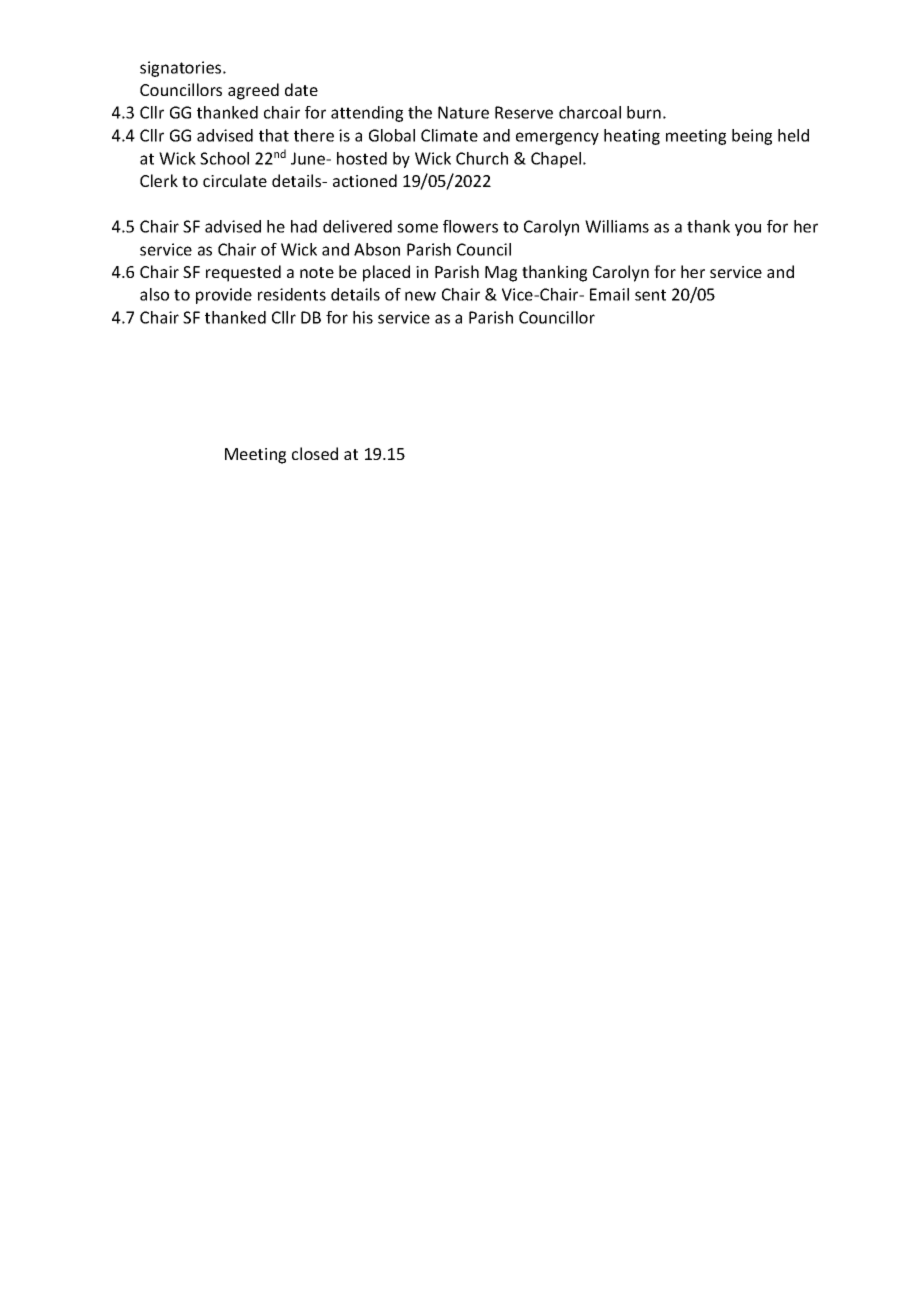  What do you see at coordinates (650, 295) in the screenshot?
I see `sent` at bounding box center [650, 295].
